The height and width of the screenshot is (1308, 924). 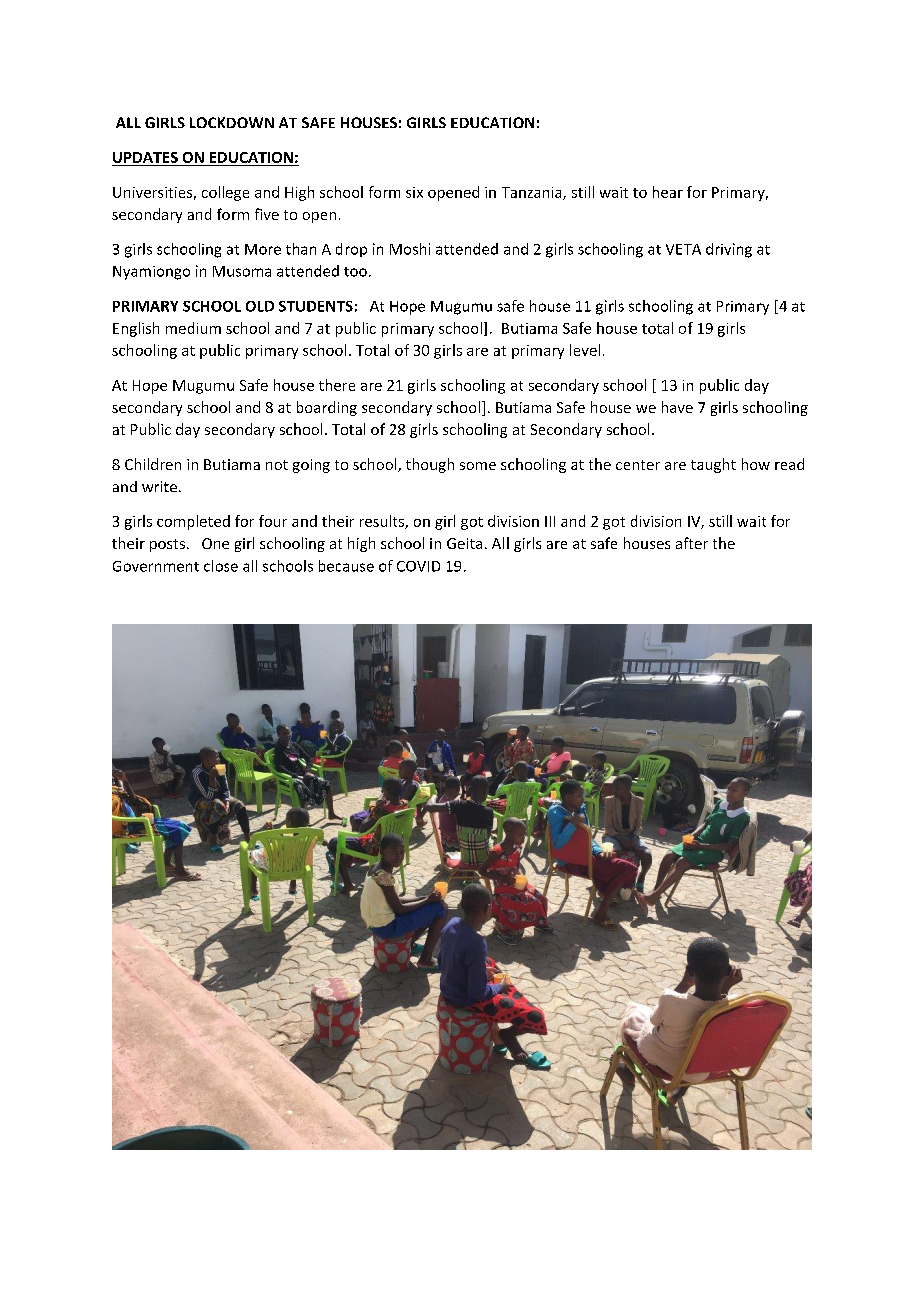 What do you see at coordinates (418, 566) in the screenshot?
I see `COVID` at bounding box center [418, 566].
